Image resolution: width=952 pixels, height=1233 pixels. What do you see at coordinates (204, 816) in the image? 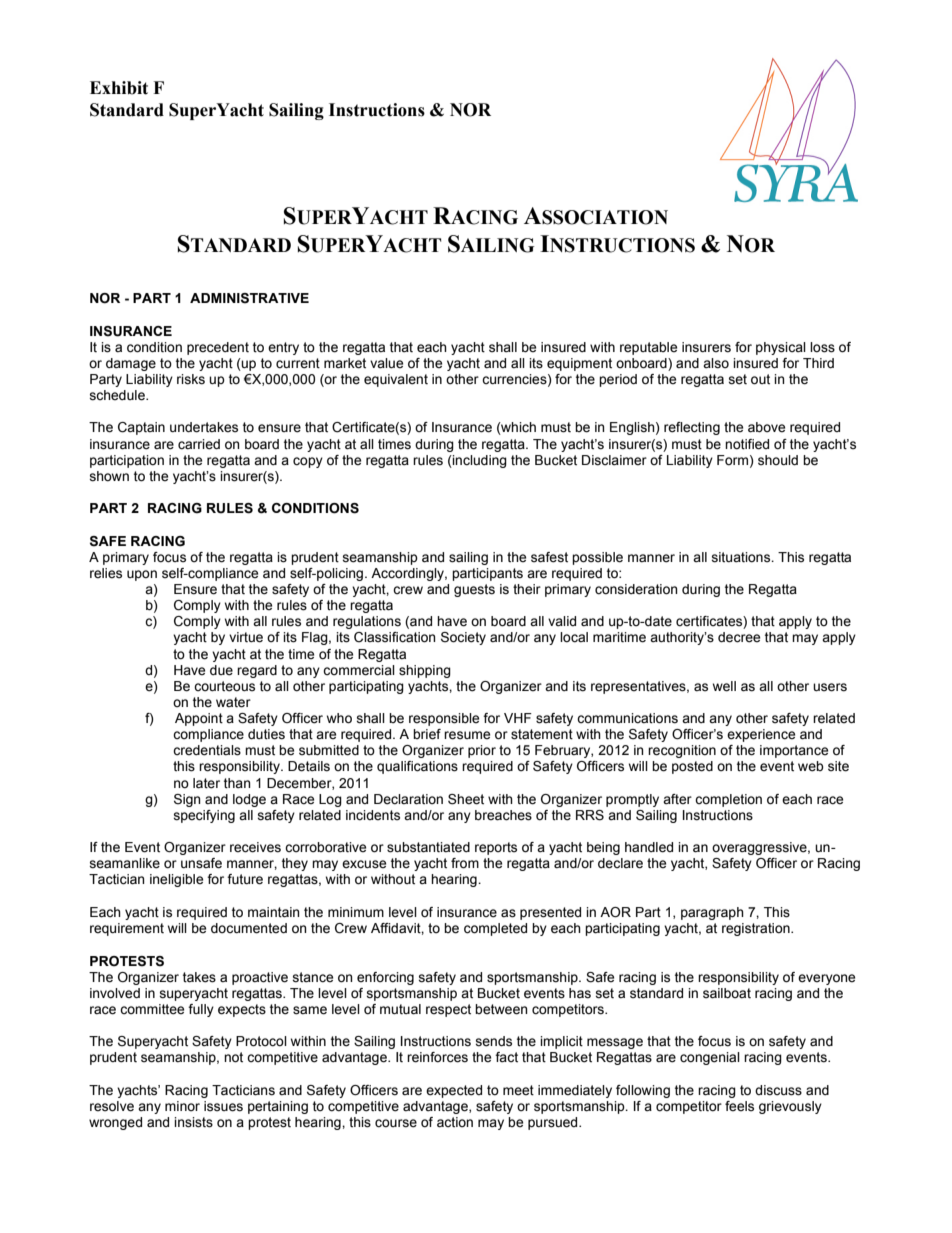
I see `specifying` at bounding box center [204, 816].
